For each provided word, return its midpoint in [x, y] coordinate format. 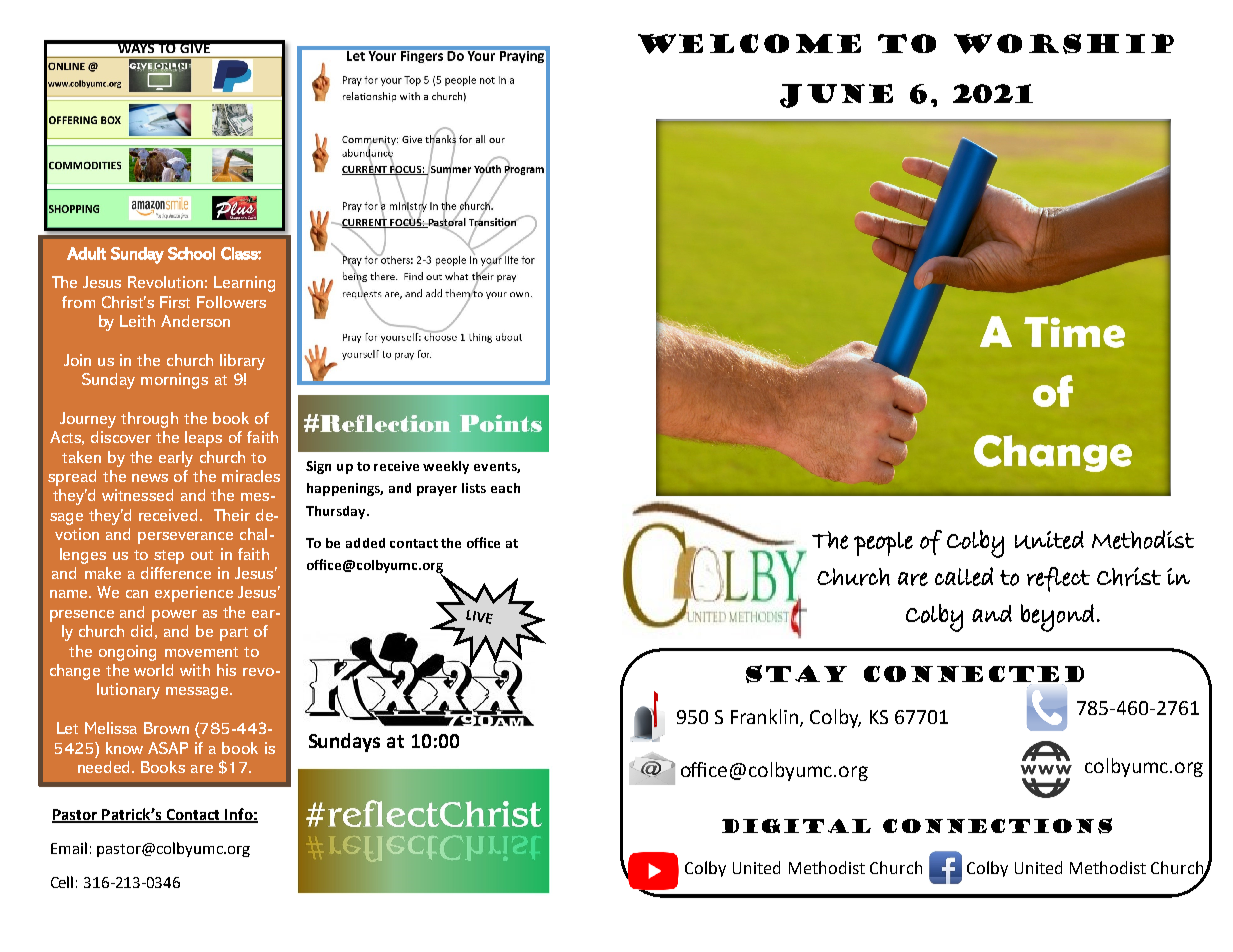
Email [69, 848]
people [883, 544]
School [191, 253]
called [964, 576]
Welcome [749, 44]
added [365, 543]
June [836, 96]
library [242, 362]
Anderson [195, 321]
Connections [997, 826]
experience [194, 594]
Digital [796, 826]
